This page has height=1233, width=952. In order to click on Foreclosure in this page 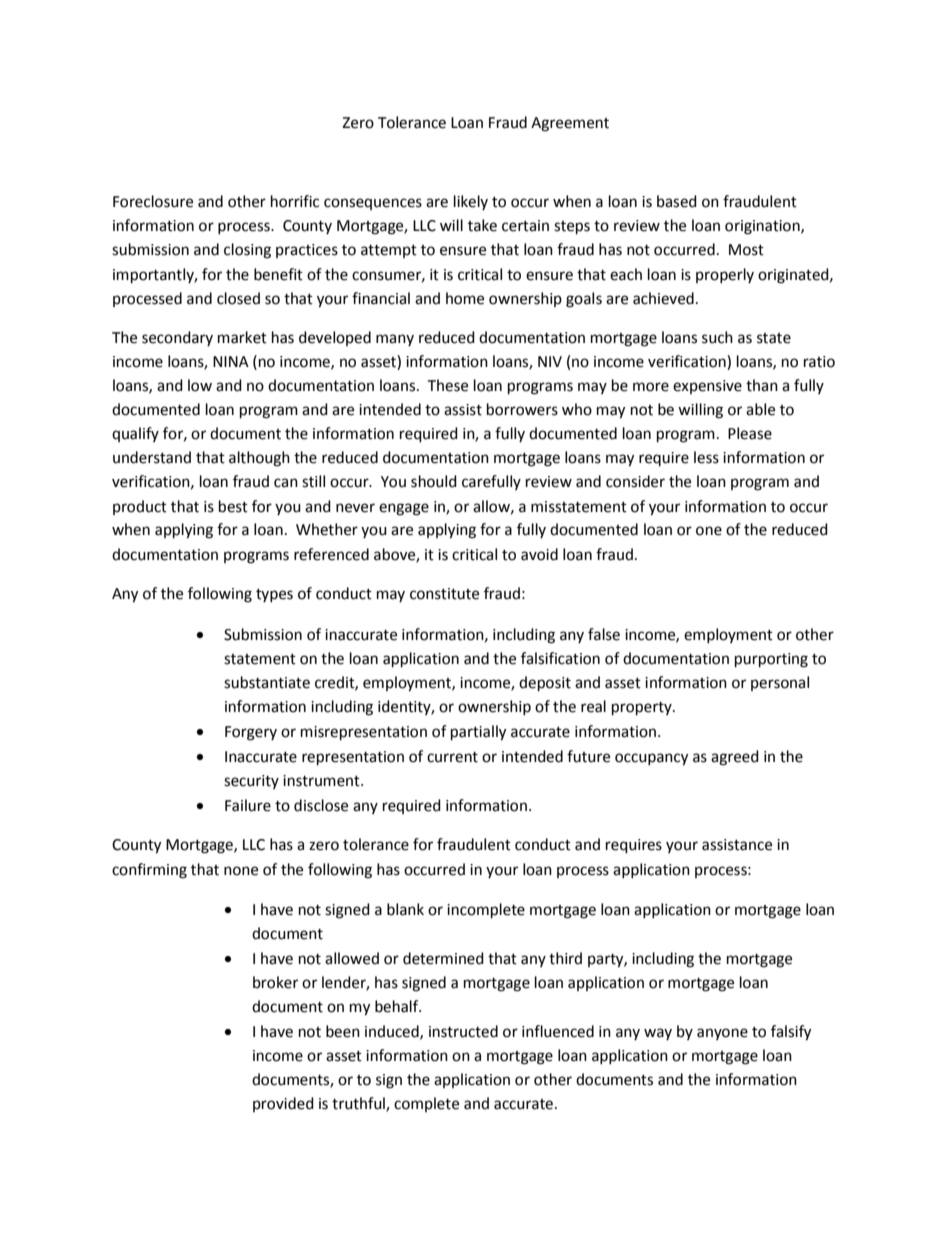, I will do `click(153, 201)`.
